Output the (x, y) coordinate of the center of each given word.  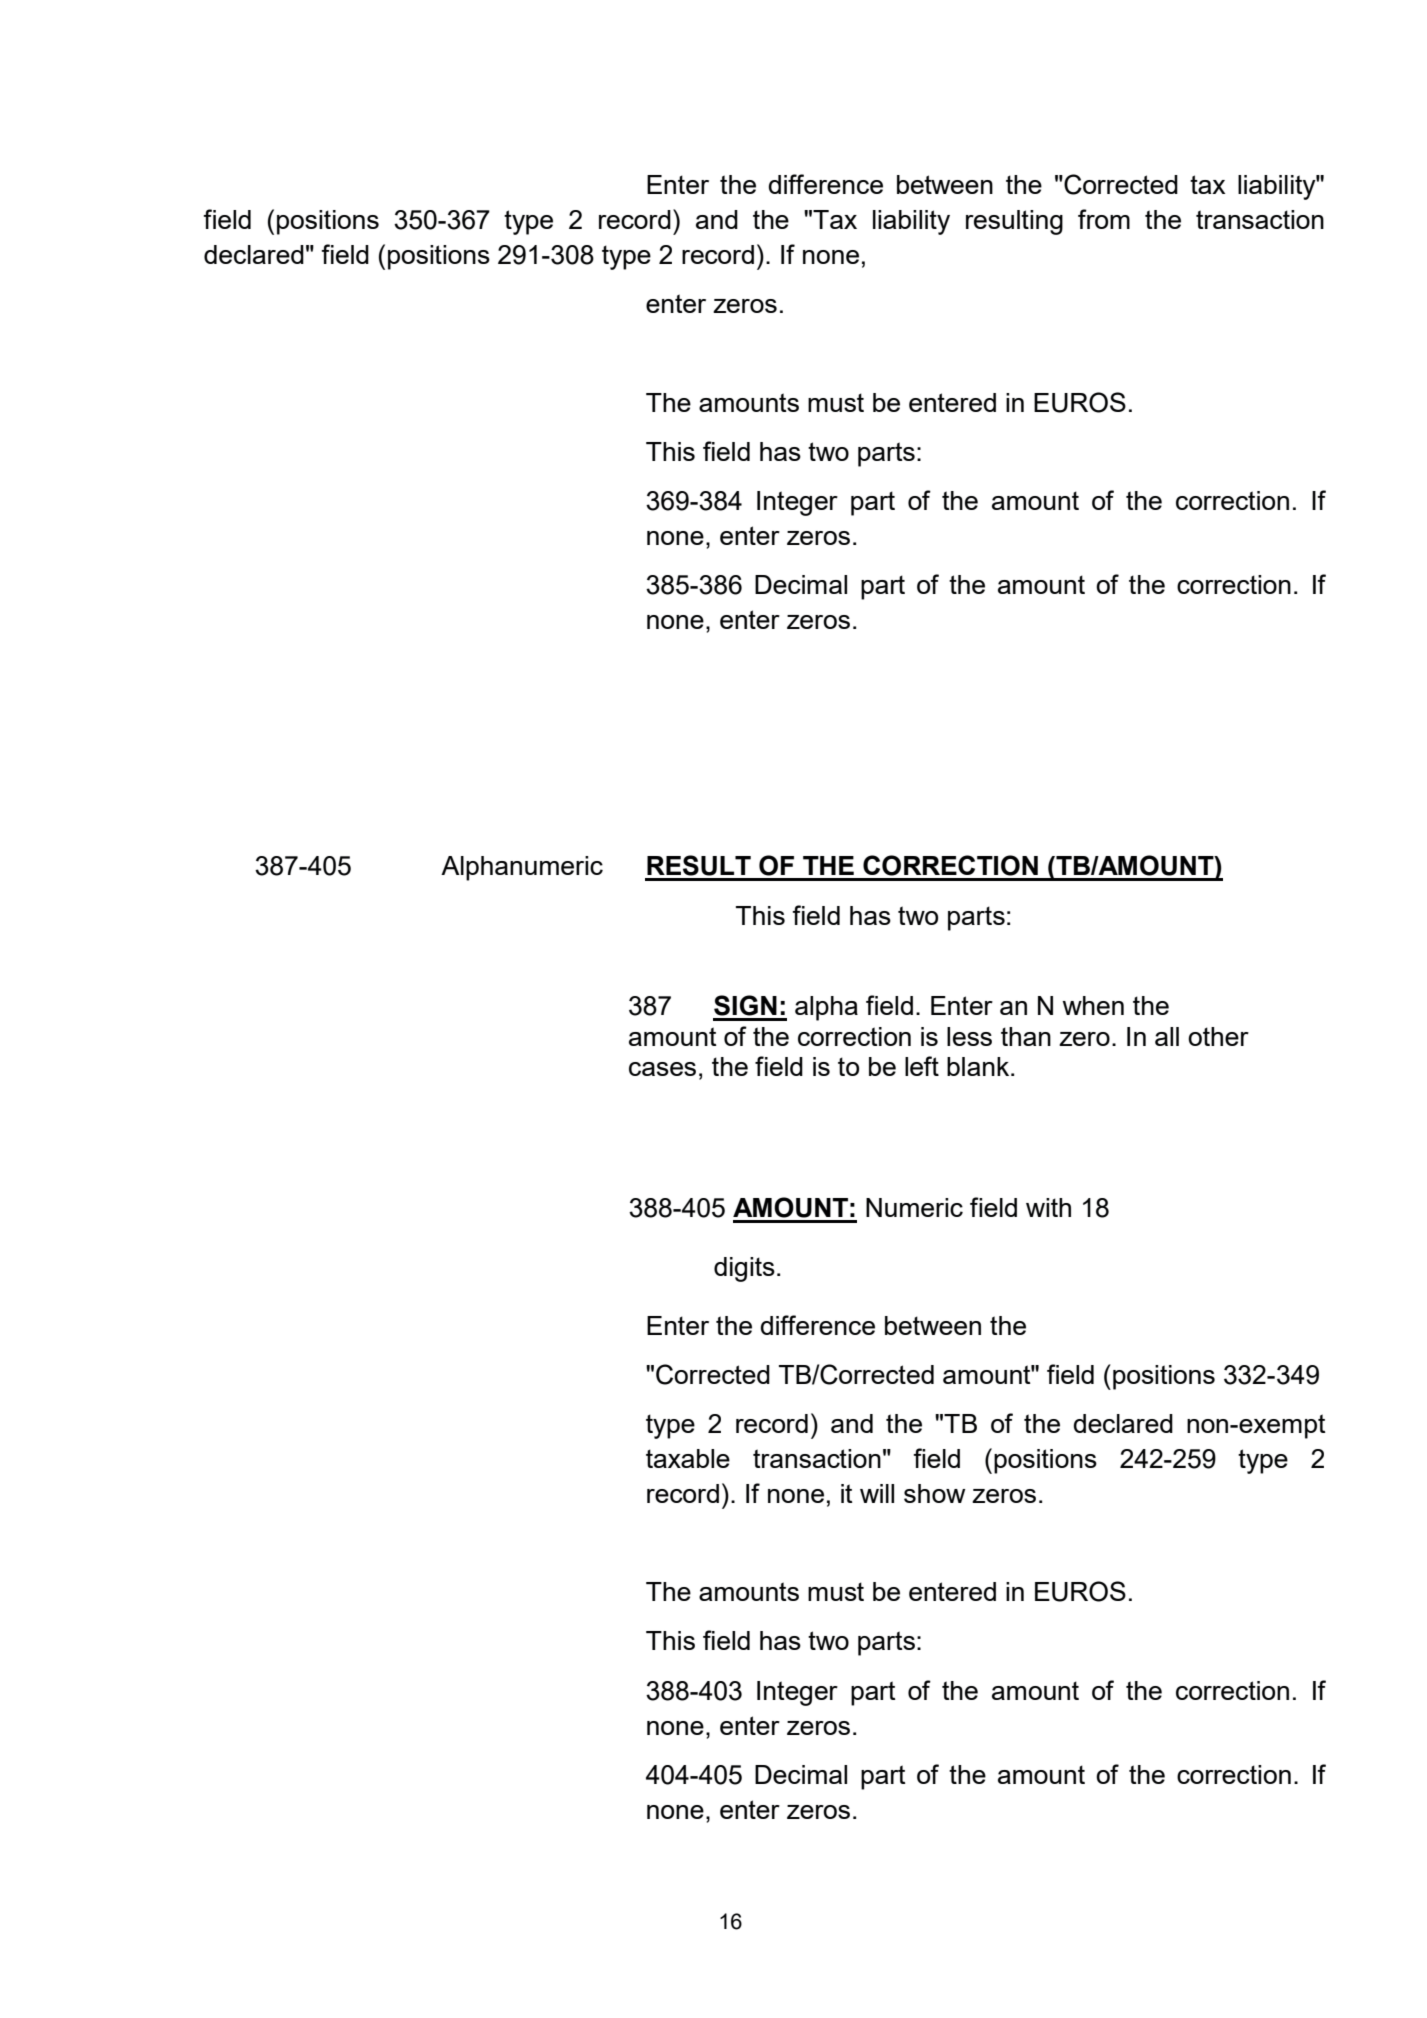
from (1104, 219)
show (934, 1493)
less (969, 1036)
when (1093, 1005)
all (1167, 1036)
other (1218, 1036)
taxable (688, 1458)
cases (662, 1069)
